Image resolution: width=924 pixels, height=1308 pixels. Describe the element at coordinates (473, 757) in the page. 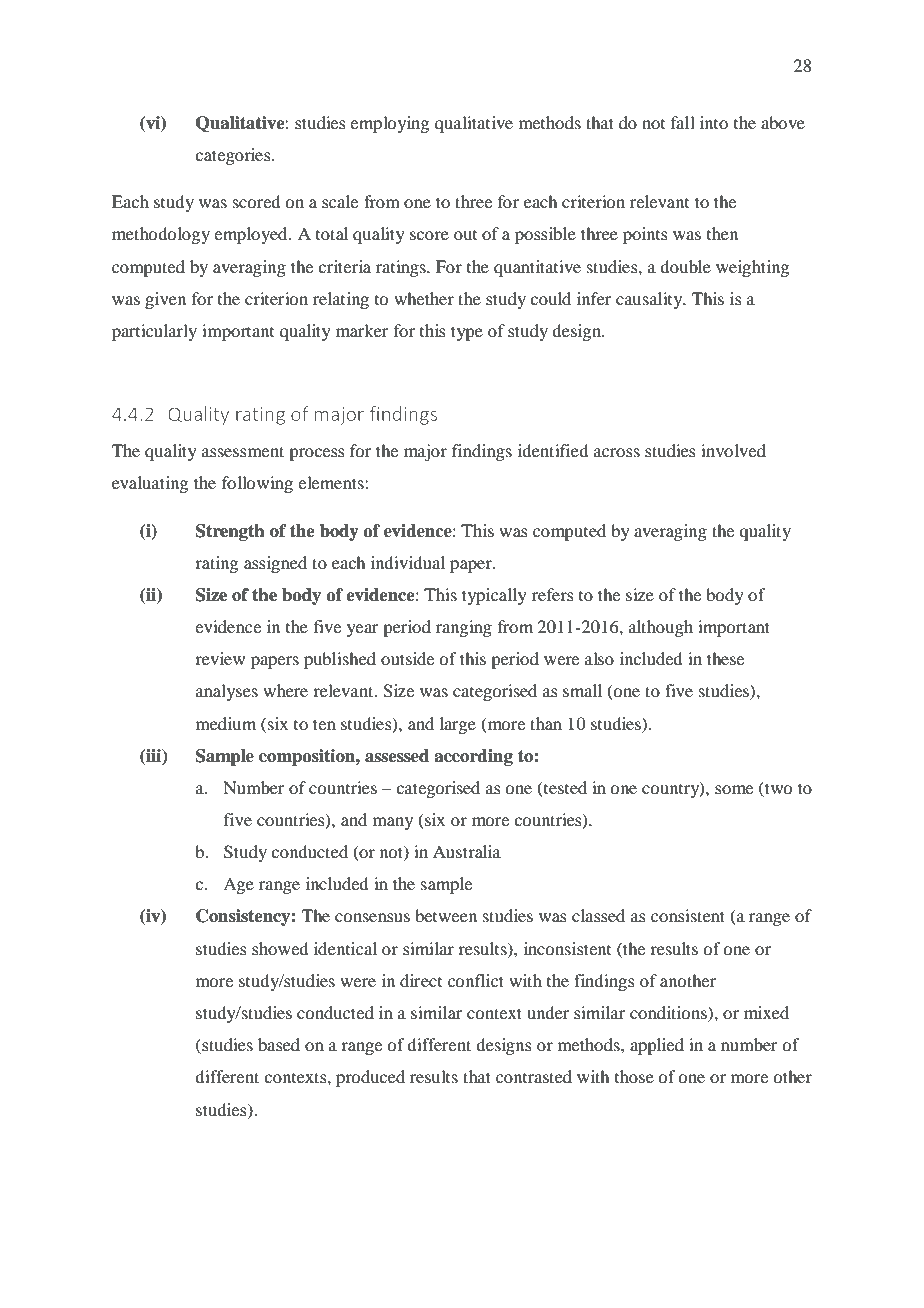

I see `according` at that location.
